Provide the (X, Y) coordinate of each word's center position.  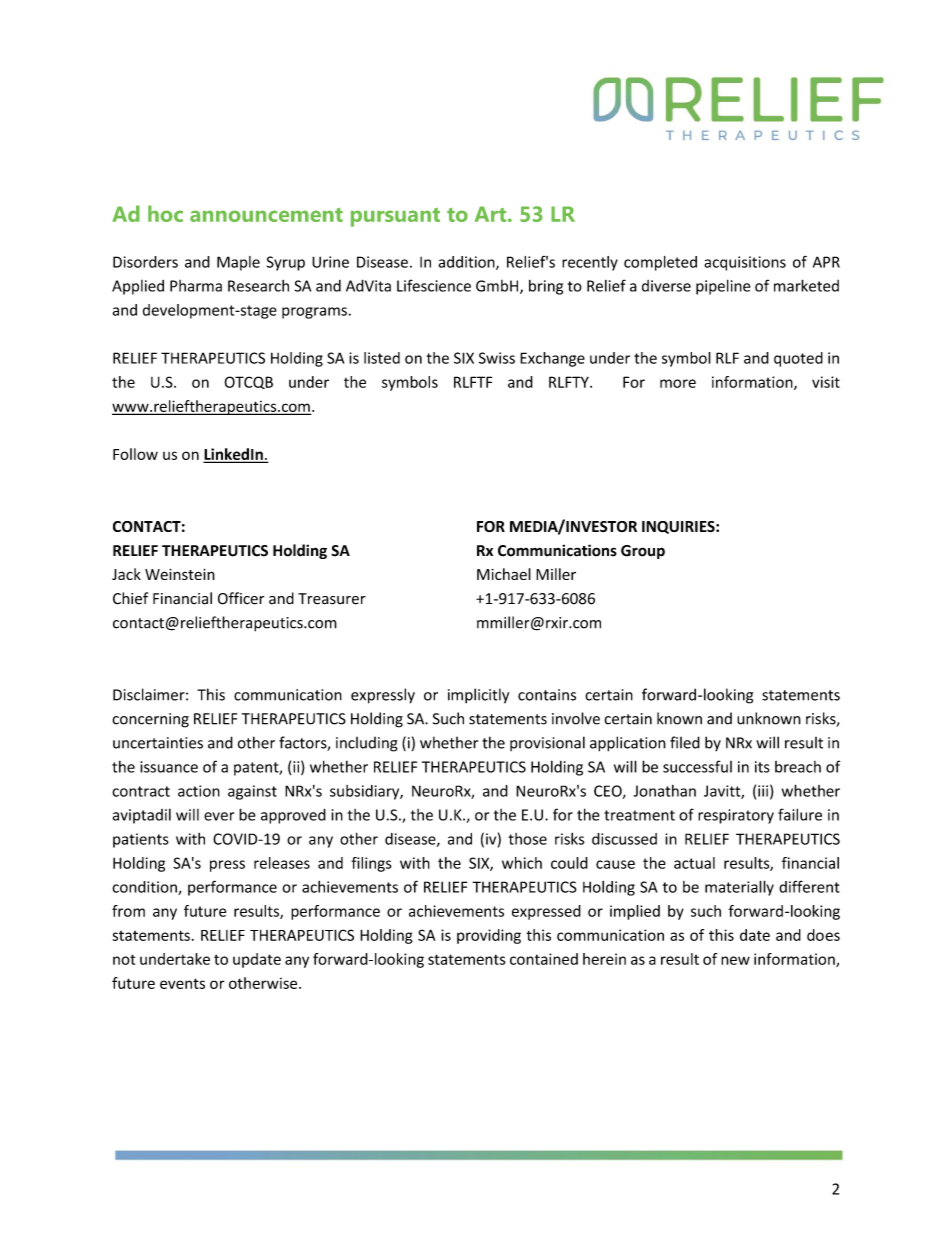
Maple (238, 263)
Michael (504, 574)
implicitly (478, 696)
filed (685, 742)
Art (492, 214)
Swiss (497, 358)
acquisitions (745, 263)
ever (219, 816)
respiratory (736, 816)
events (182, 983)
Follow (135, 454)
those (528, 839)
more (678, 383)
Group (643, 552)
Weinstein (180, 574)
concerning (150, 720)
